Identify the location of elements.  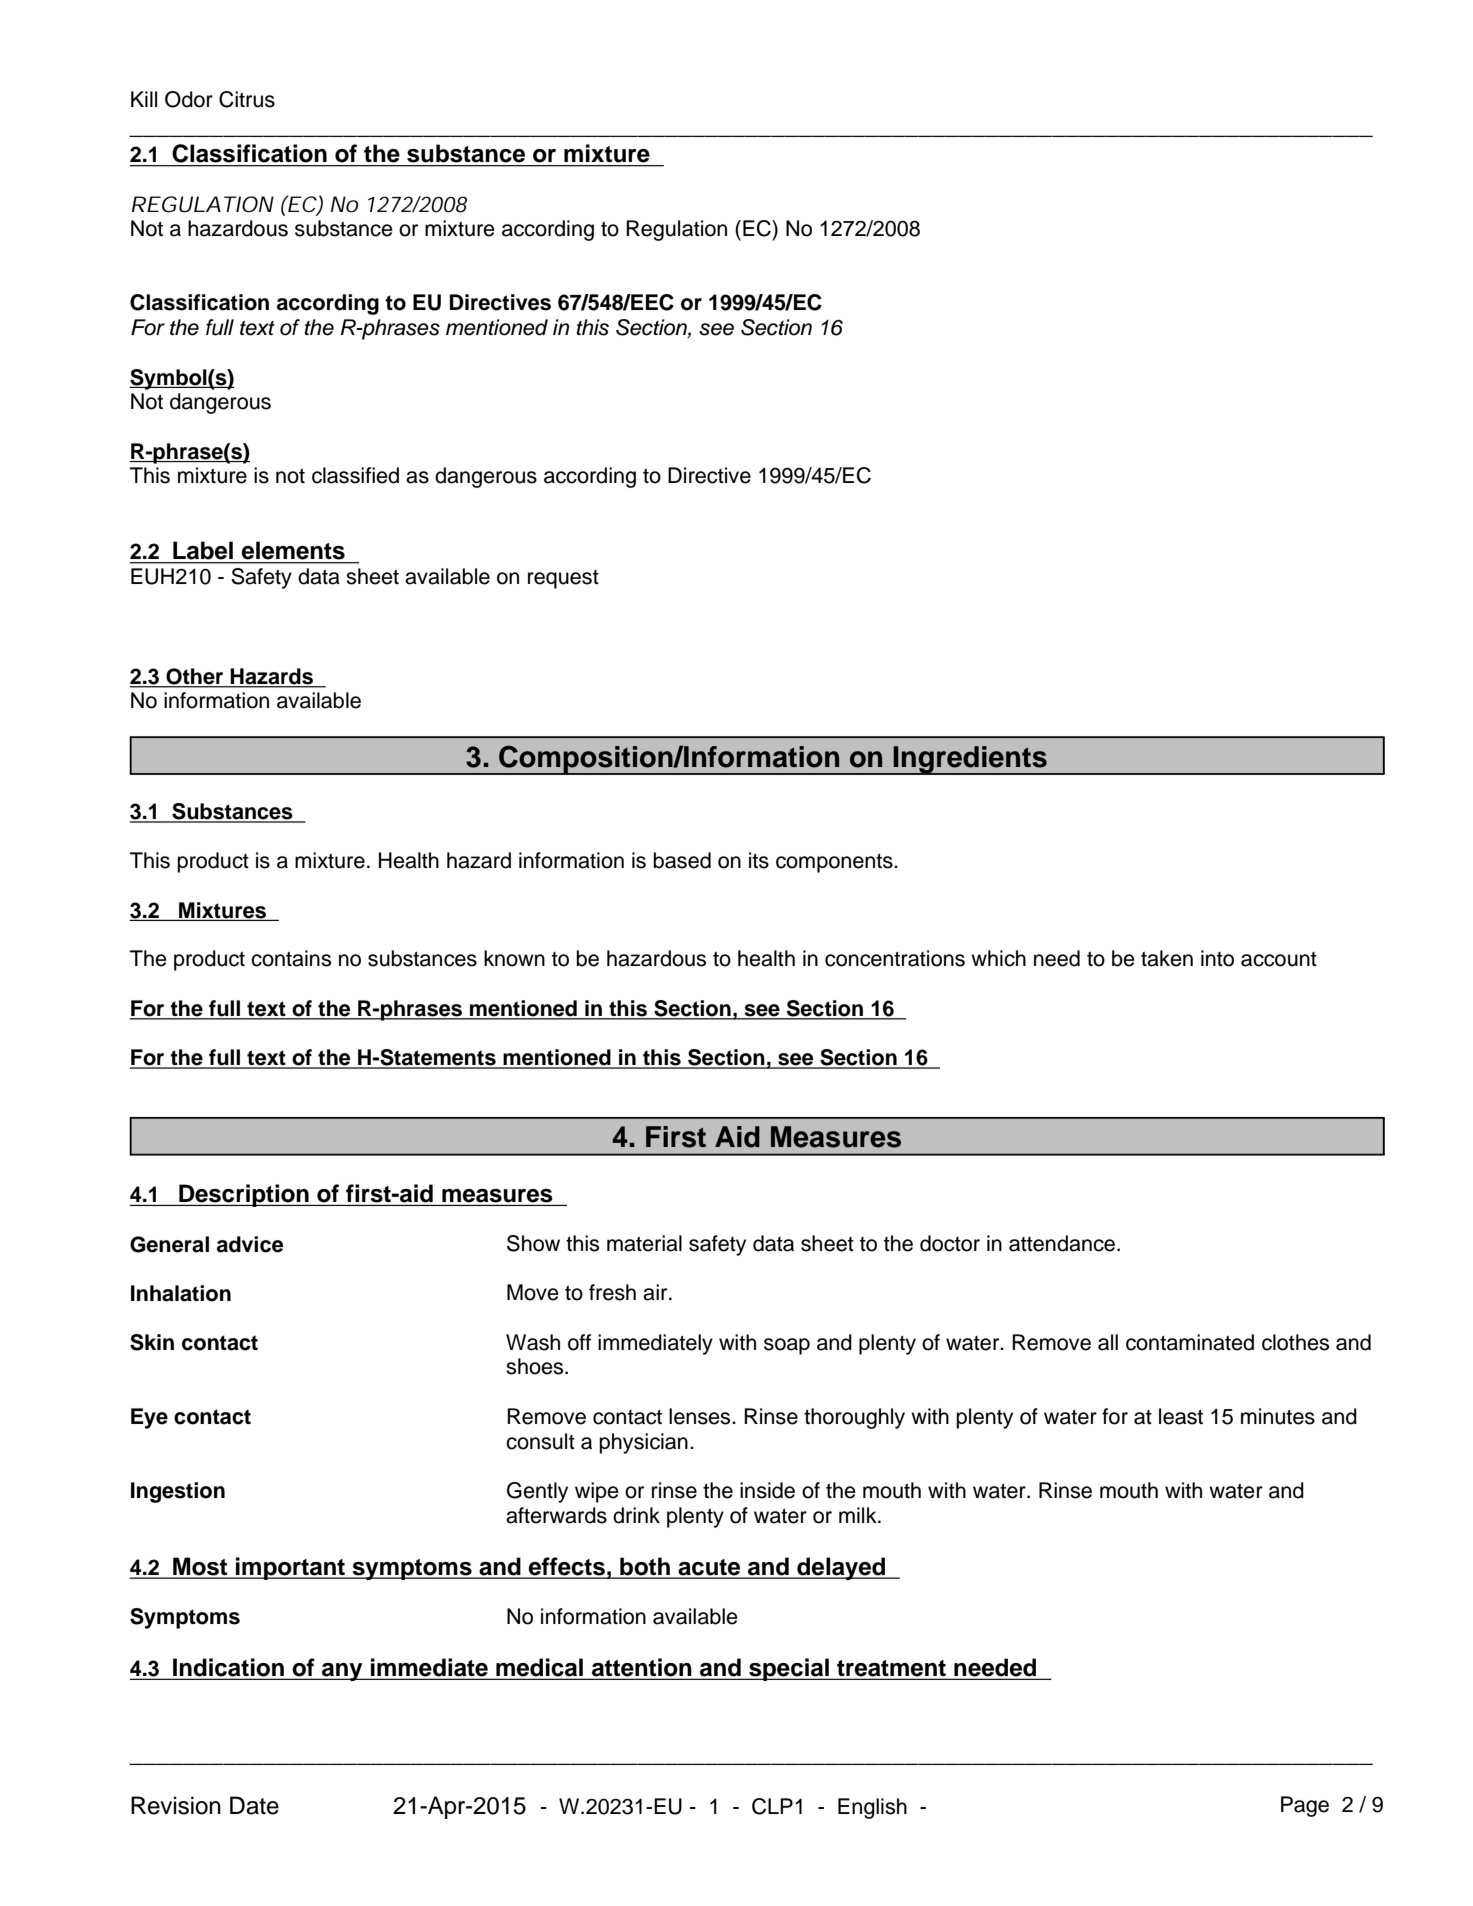
(293, 550).
